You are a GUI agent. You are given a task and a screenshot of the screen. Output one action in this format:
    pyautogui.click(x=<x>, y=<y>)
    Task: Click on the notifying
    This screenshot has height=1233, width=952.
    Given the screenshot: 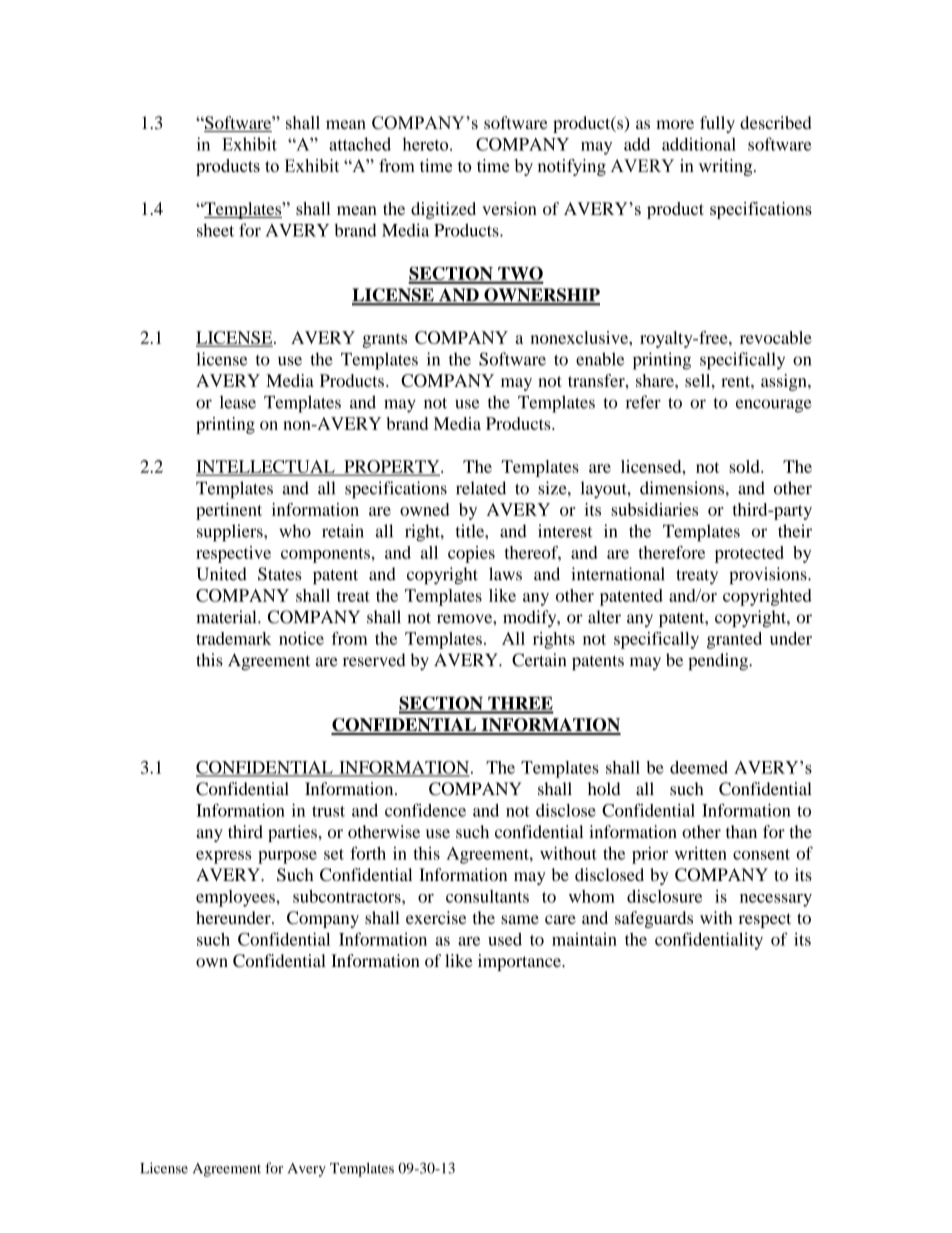 What is the action you would take?
    pyautogui.click(x=571, y=167)
